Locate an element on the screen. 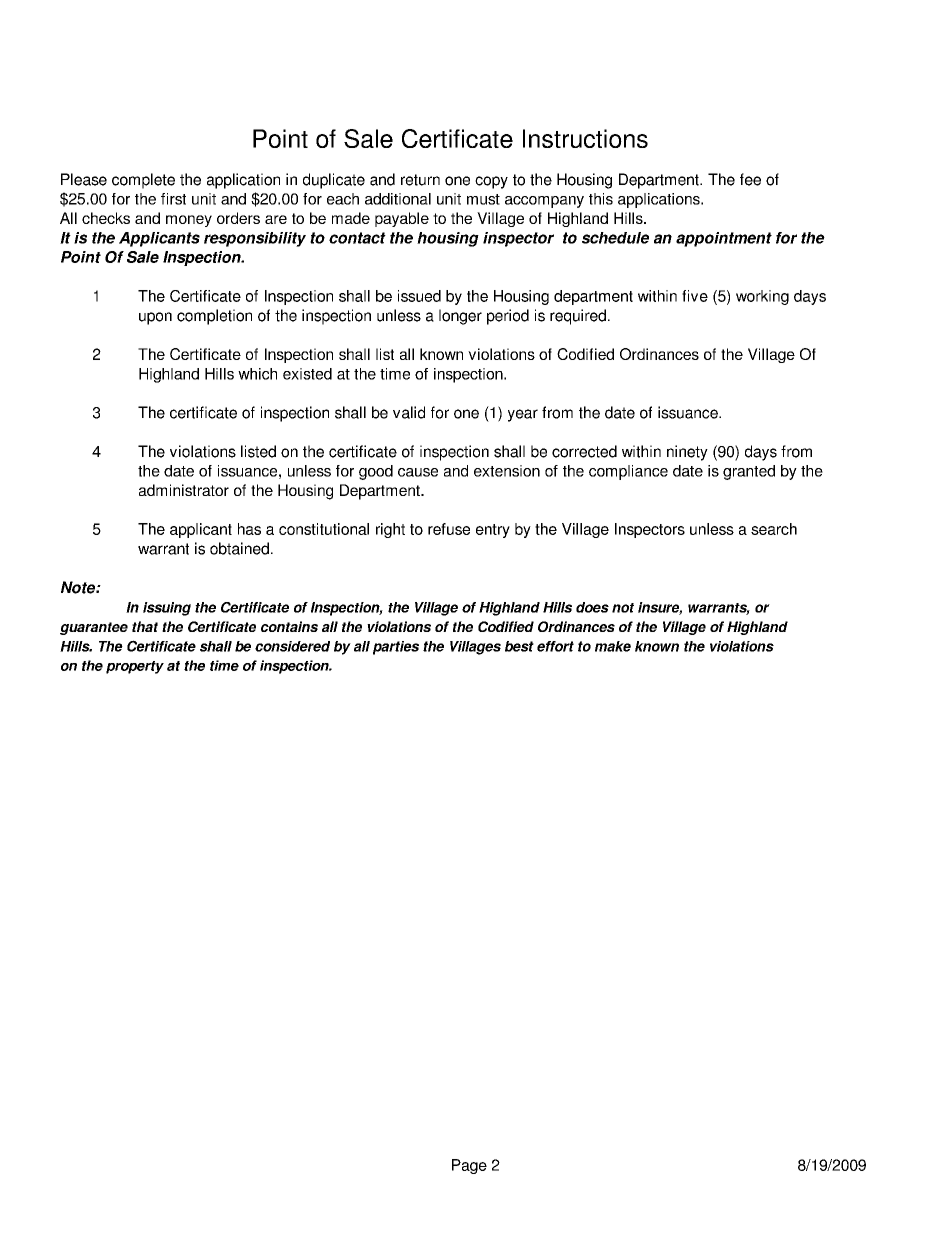 The width and height of the screenshot is (952, 1233). fee is located at coordinates (750, 179).
